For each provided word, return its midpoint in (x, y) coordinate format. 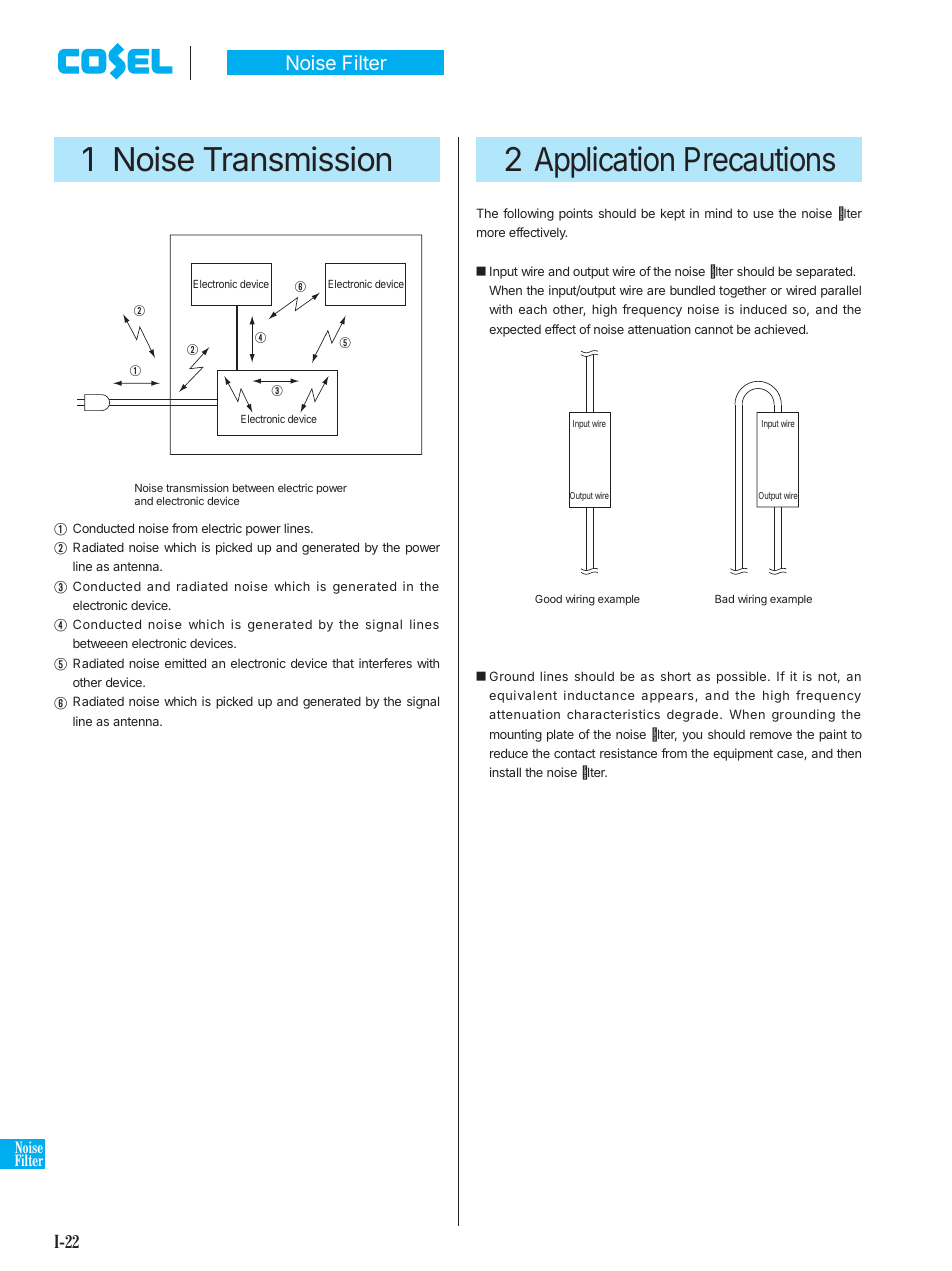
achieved (780, 329)
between (253, 488)
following (528, 214)
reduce (509, 753)
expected (515, 331)
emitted (185, 663)
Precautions (760, 159)
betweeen (100, 643)
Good (548, 599)
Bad (724, 599)
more (491, 233)
